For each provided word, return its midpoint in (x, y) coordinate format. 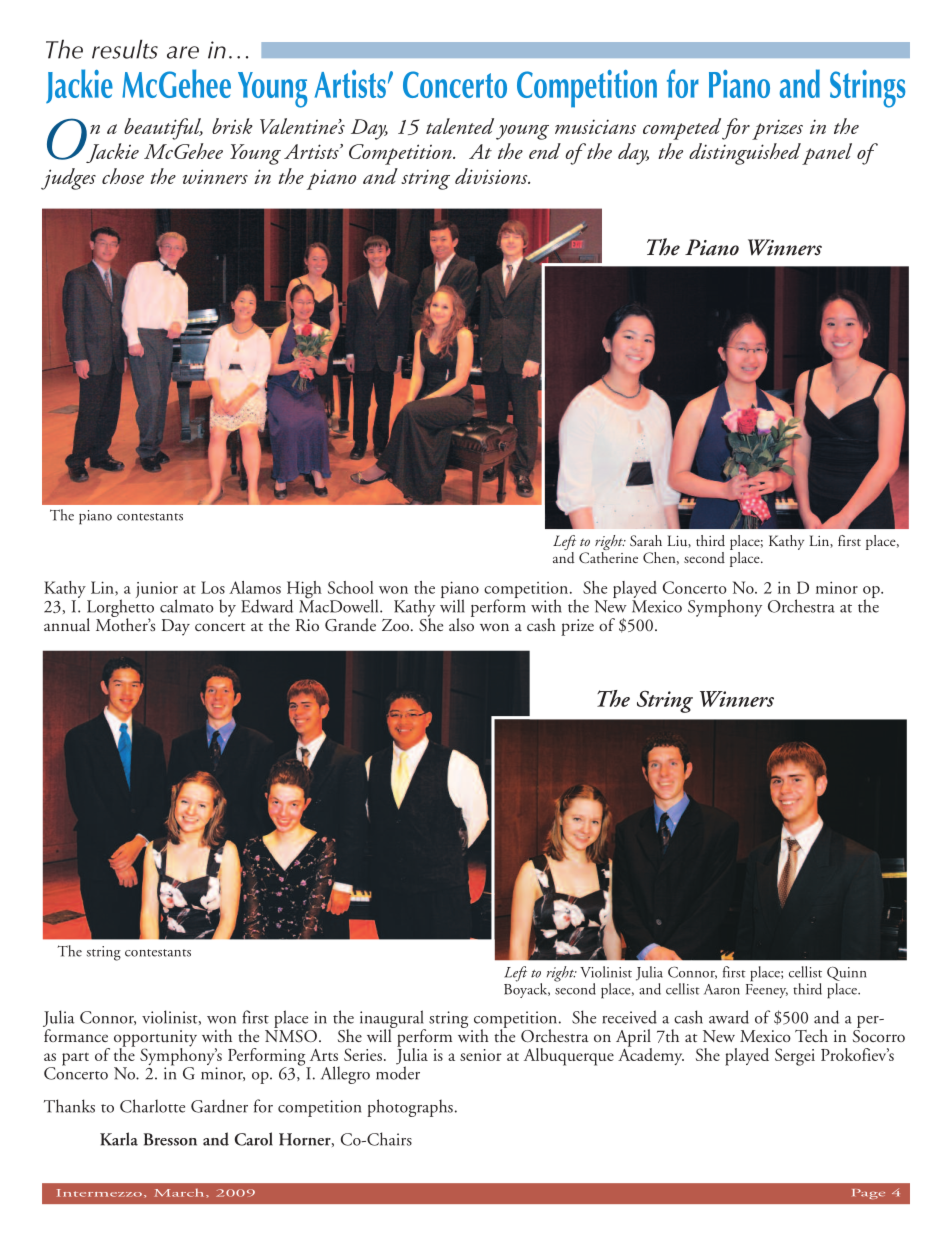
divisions (492, 176)
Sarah (646, 540)
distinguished (745, 154)
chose (123, 176)
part (75, 1059)
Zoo (397, 625)
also (461, 623)
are (183, 52)
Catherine (608, 558)
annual (67, 625)
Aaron (722, 989)
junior (157, 591)
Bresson (170, 1139)
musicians (595, 126)
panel (827, 154)
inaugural (393, 1020)
